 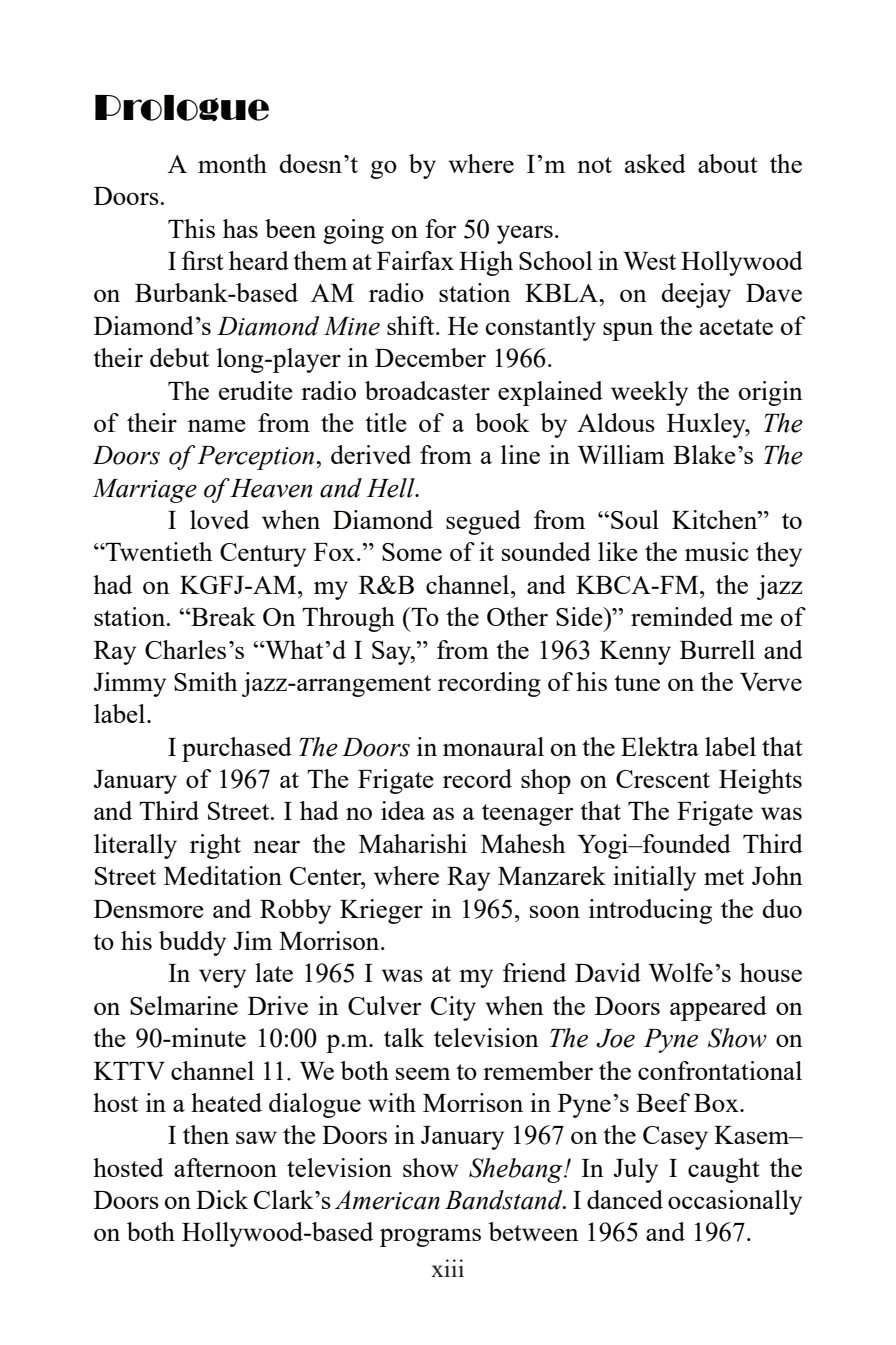 I want to click on afternoon, so click(x=225, y=1167).
